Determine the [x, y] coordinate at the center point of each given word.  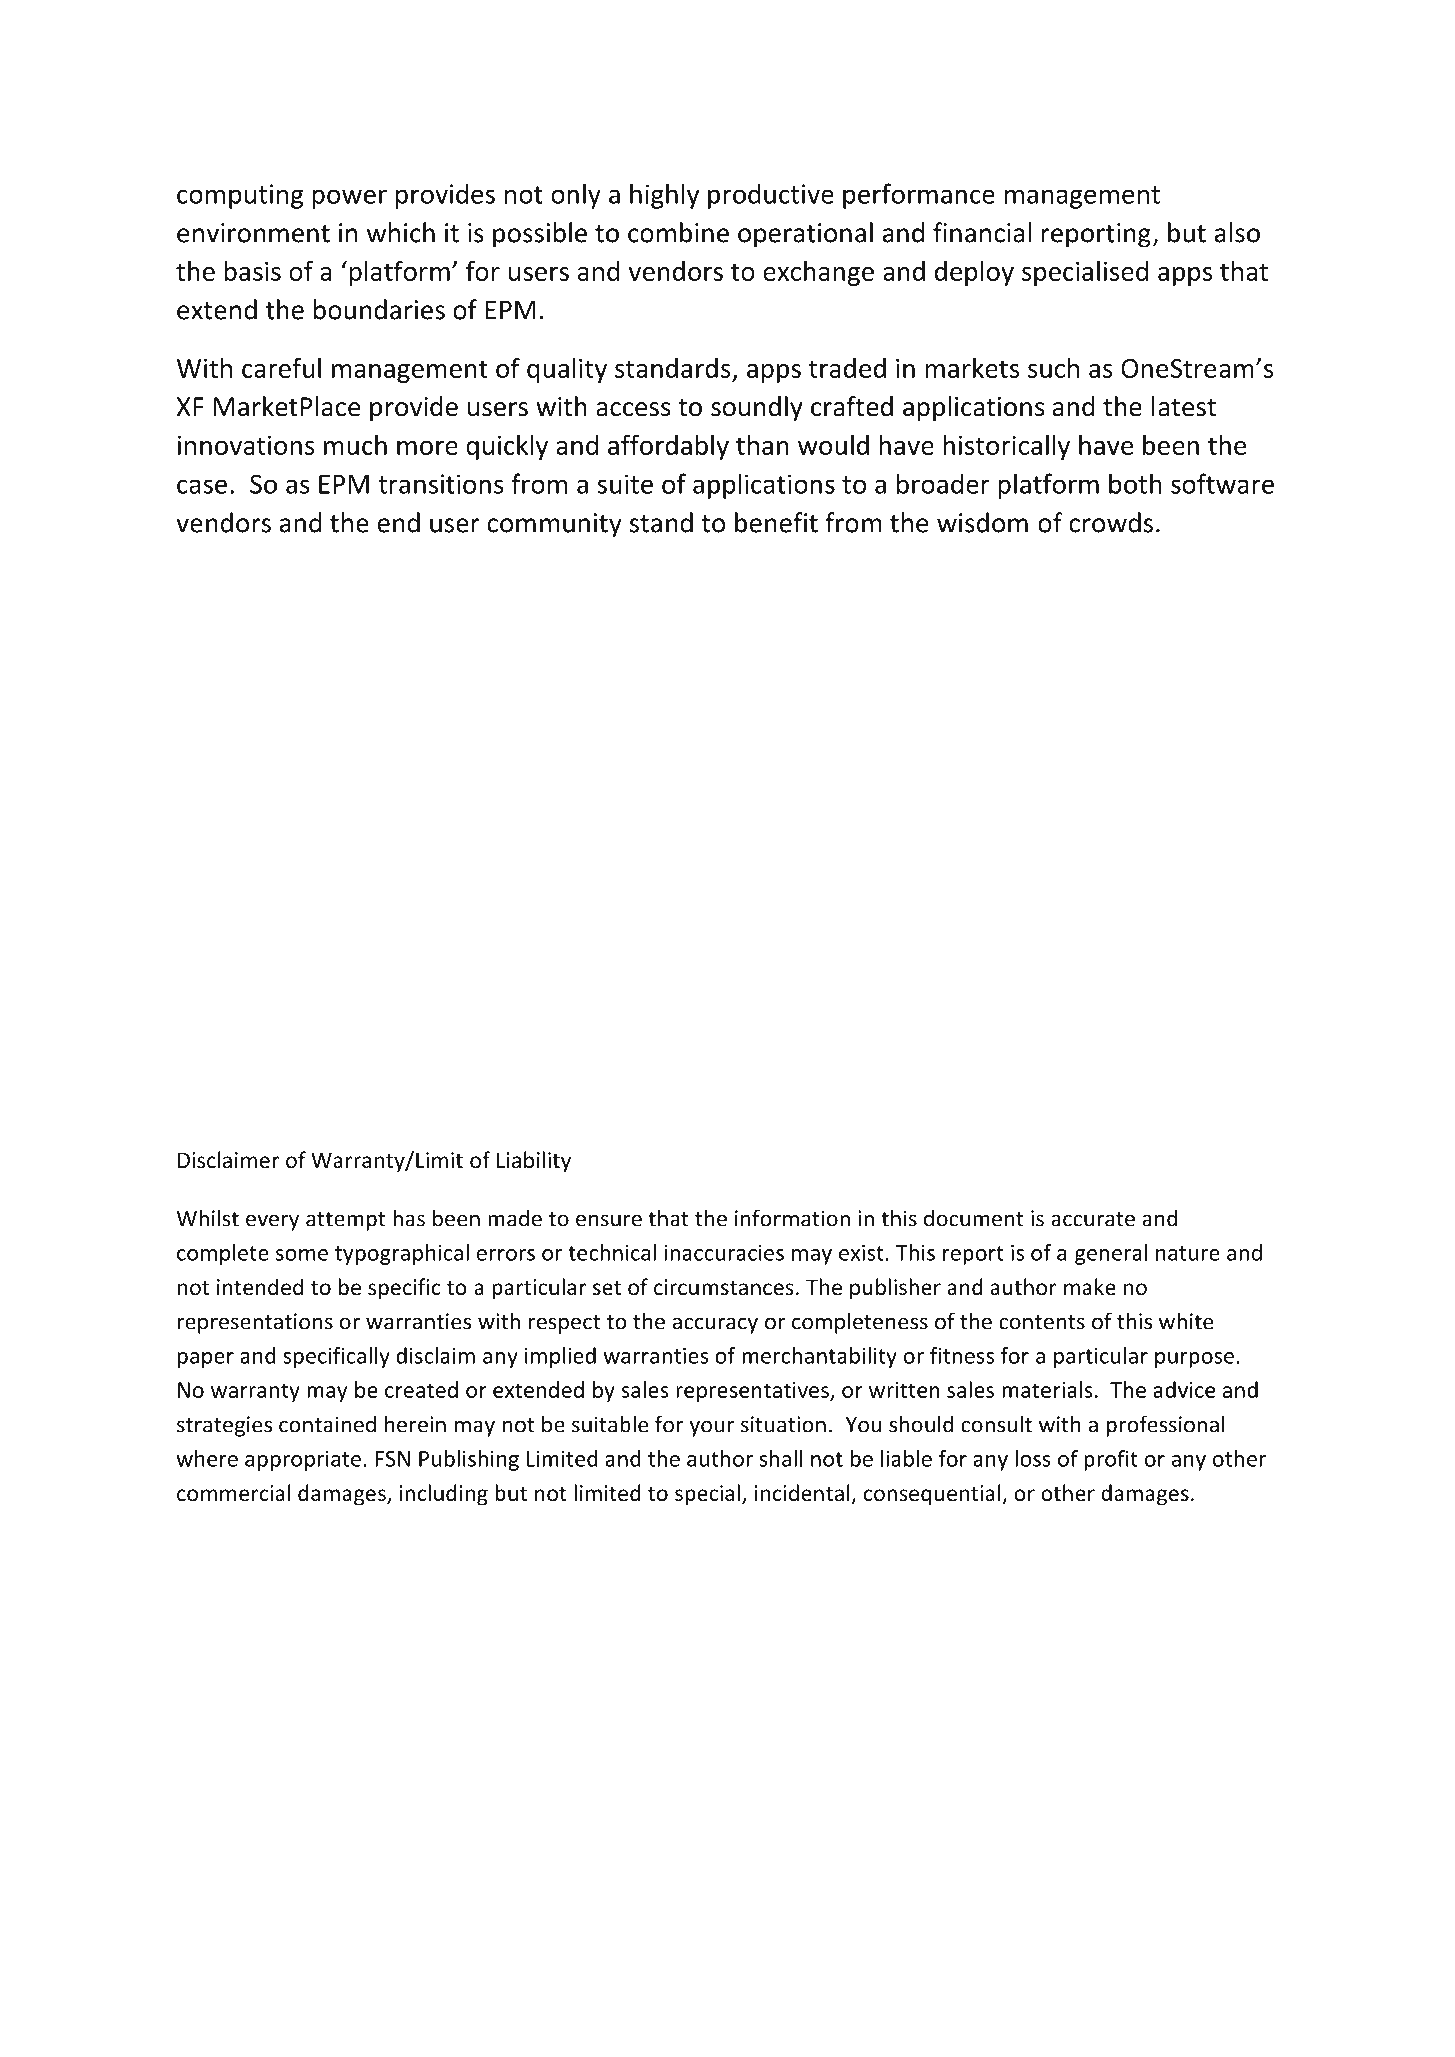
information [792, 1218]
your [711, 1428]
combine [678, 232]
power [349, 199]
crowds [1111, 522]
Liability [534, 1162]
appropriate [303, 1460]
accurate [1093, 1219]
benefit [776, 522]
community [554, 525]
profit [1111, 1460]
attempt [346, 1221]
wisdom [982, 522]
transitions [441, 484]
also [1237, 232]
